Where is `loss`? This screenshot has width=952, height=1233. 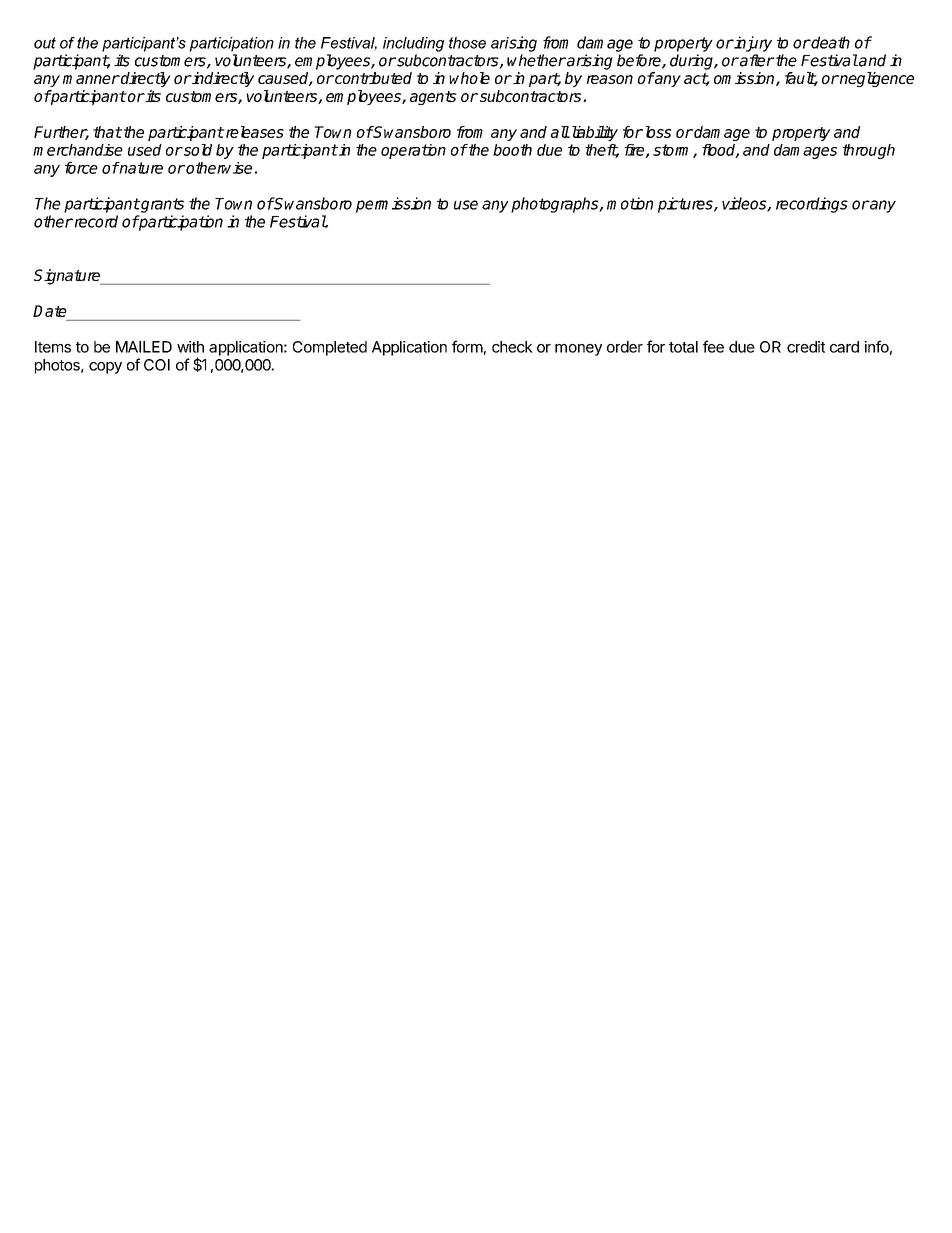 loss is located at coordinates (656, 132).
